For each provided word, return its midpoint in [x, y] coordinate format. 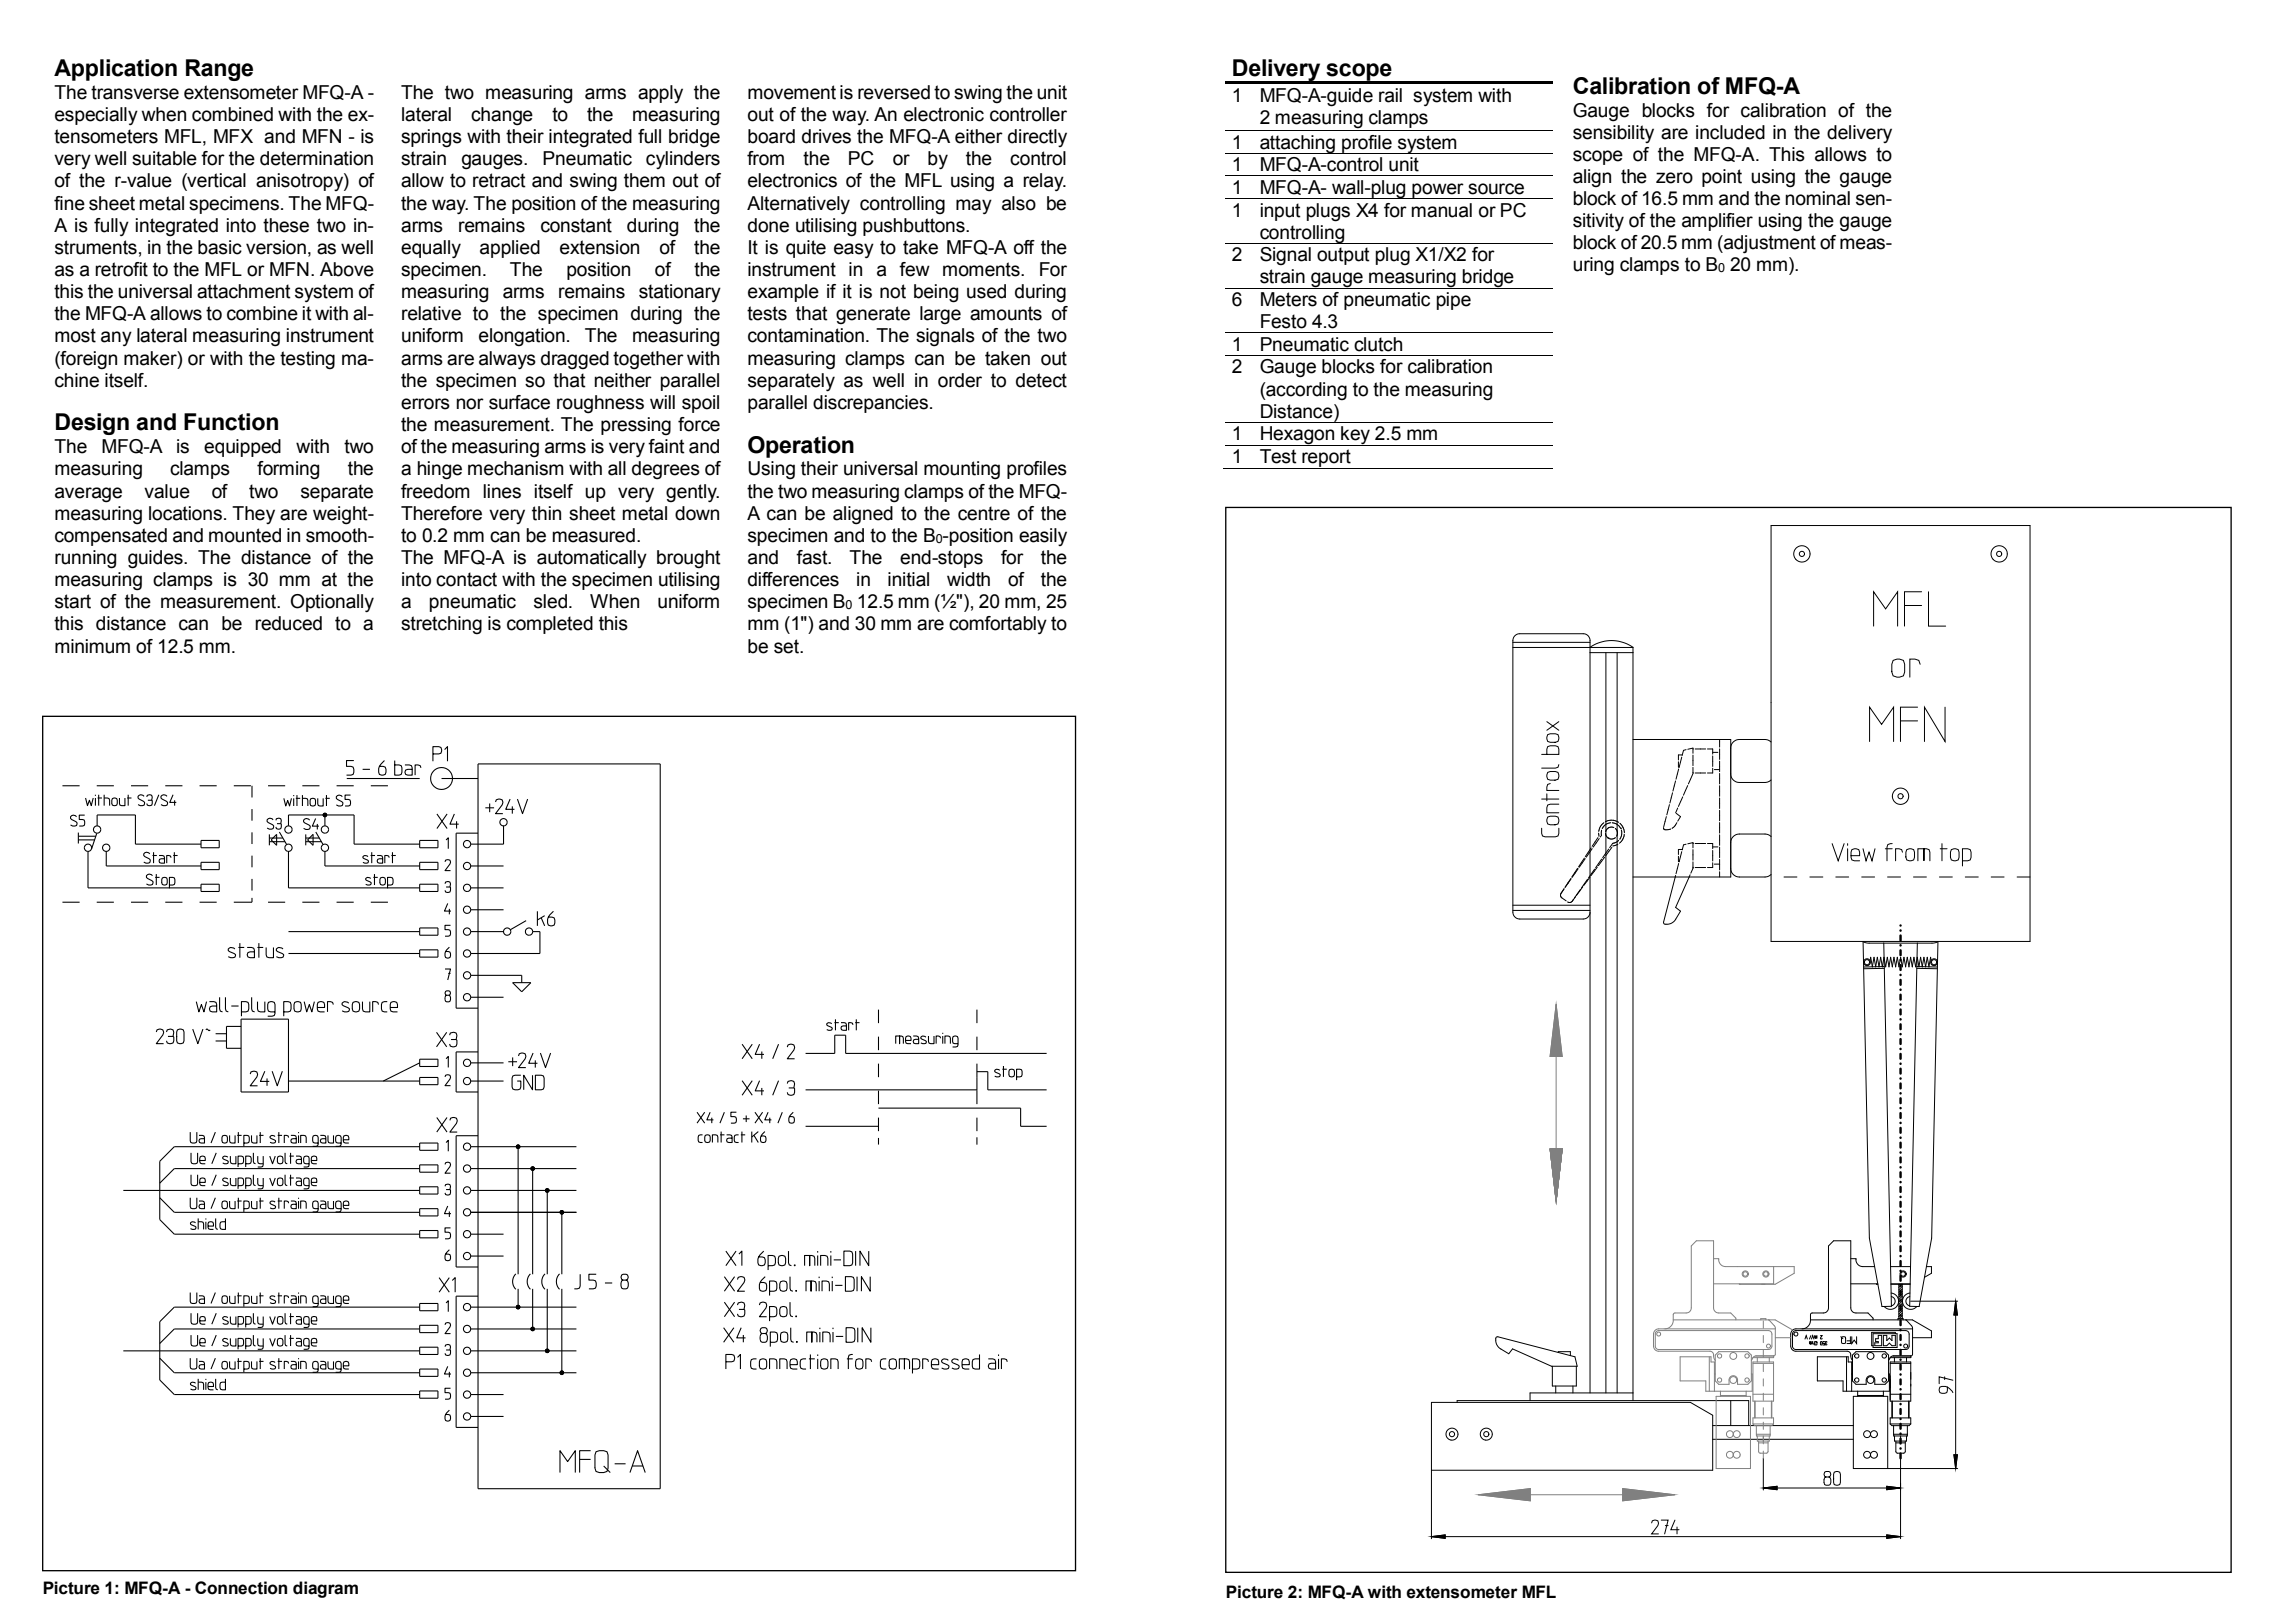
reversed [894, 92]
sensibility [1613, 134]
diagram [325, 1589]
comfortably [998, 625]
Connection [241, 1588]
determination [316, 158]
